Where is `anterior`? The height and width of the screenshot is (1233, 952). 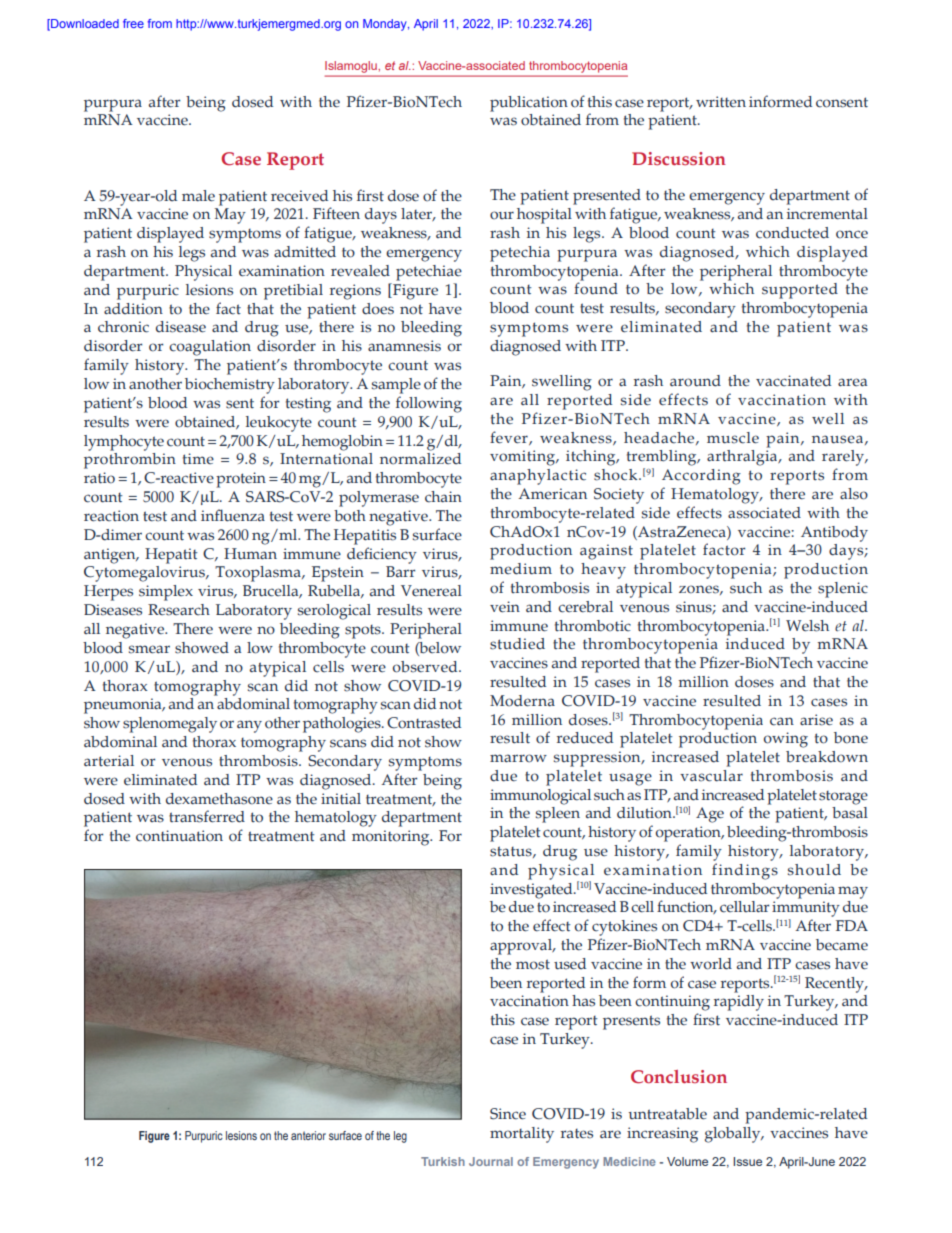 anterior is located at coordinates (308, 1135).
